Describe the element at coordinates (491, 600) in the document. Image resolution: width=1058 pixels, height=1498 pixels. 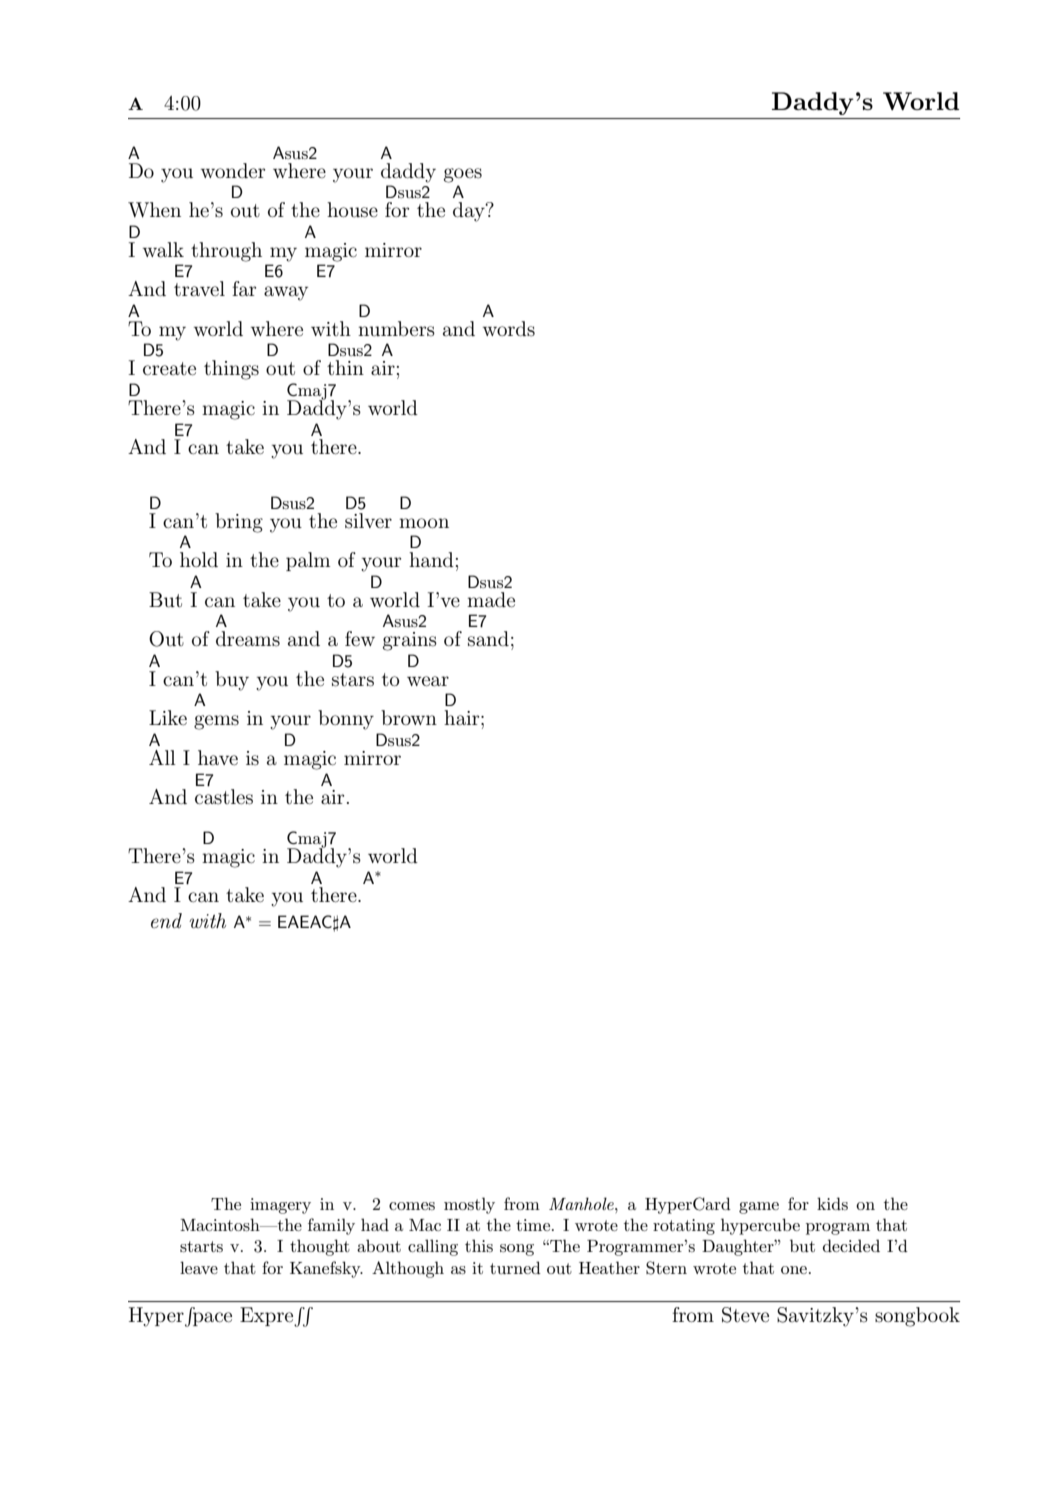
I see `made` at that location.
